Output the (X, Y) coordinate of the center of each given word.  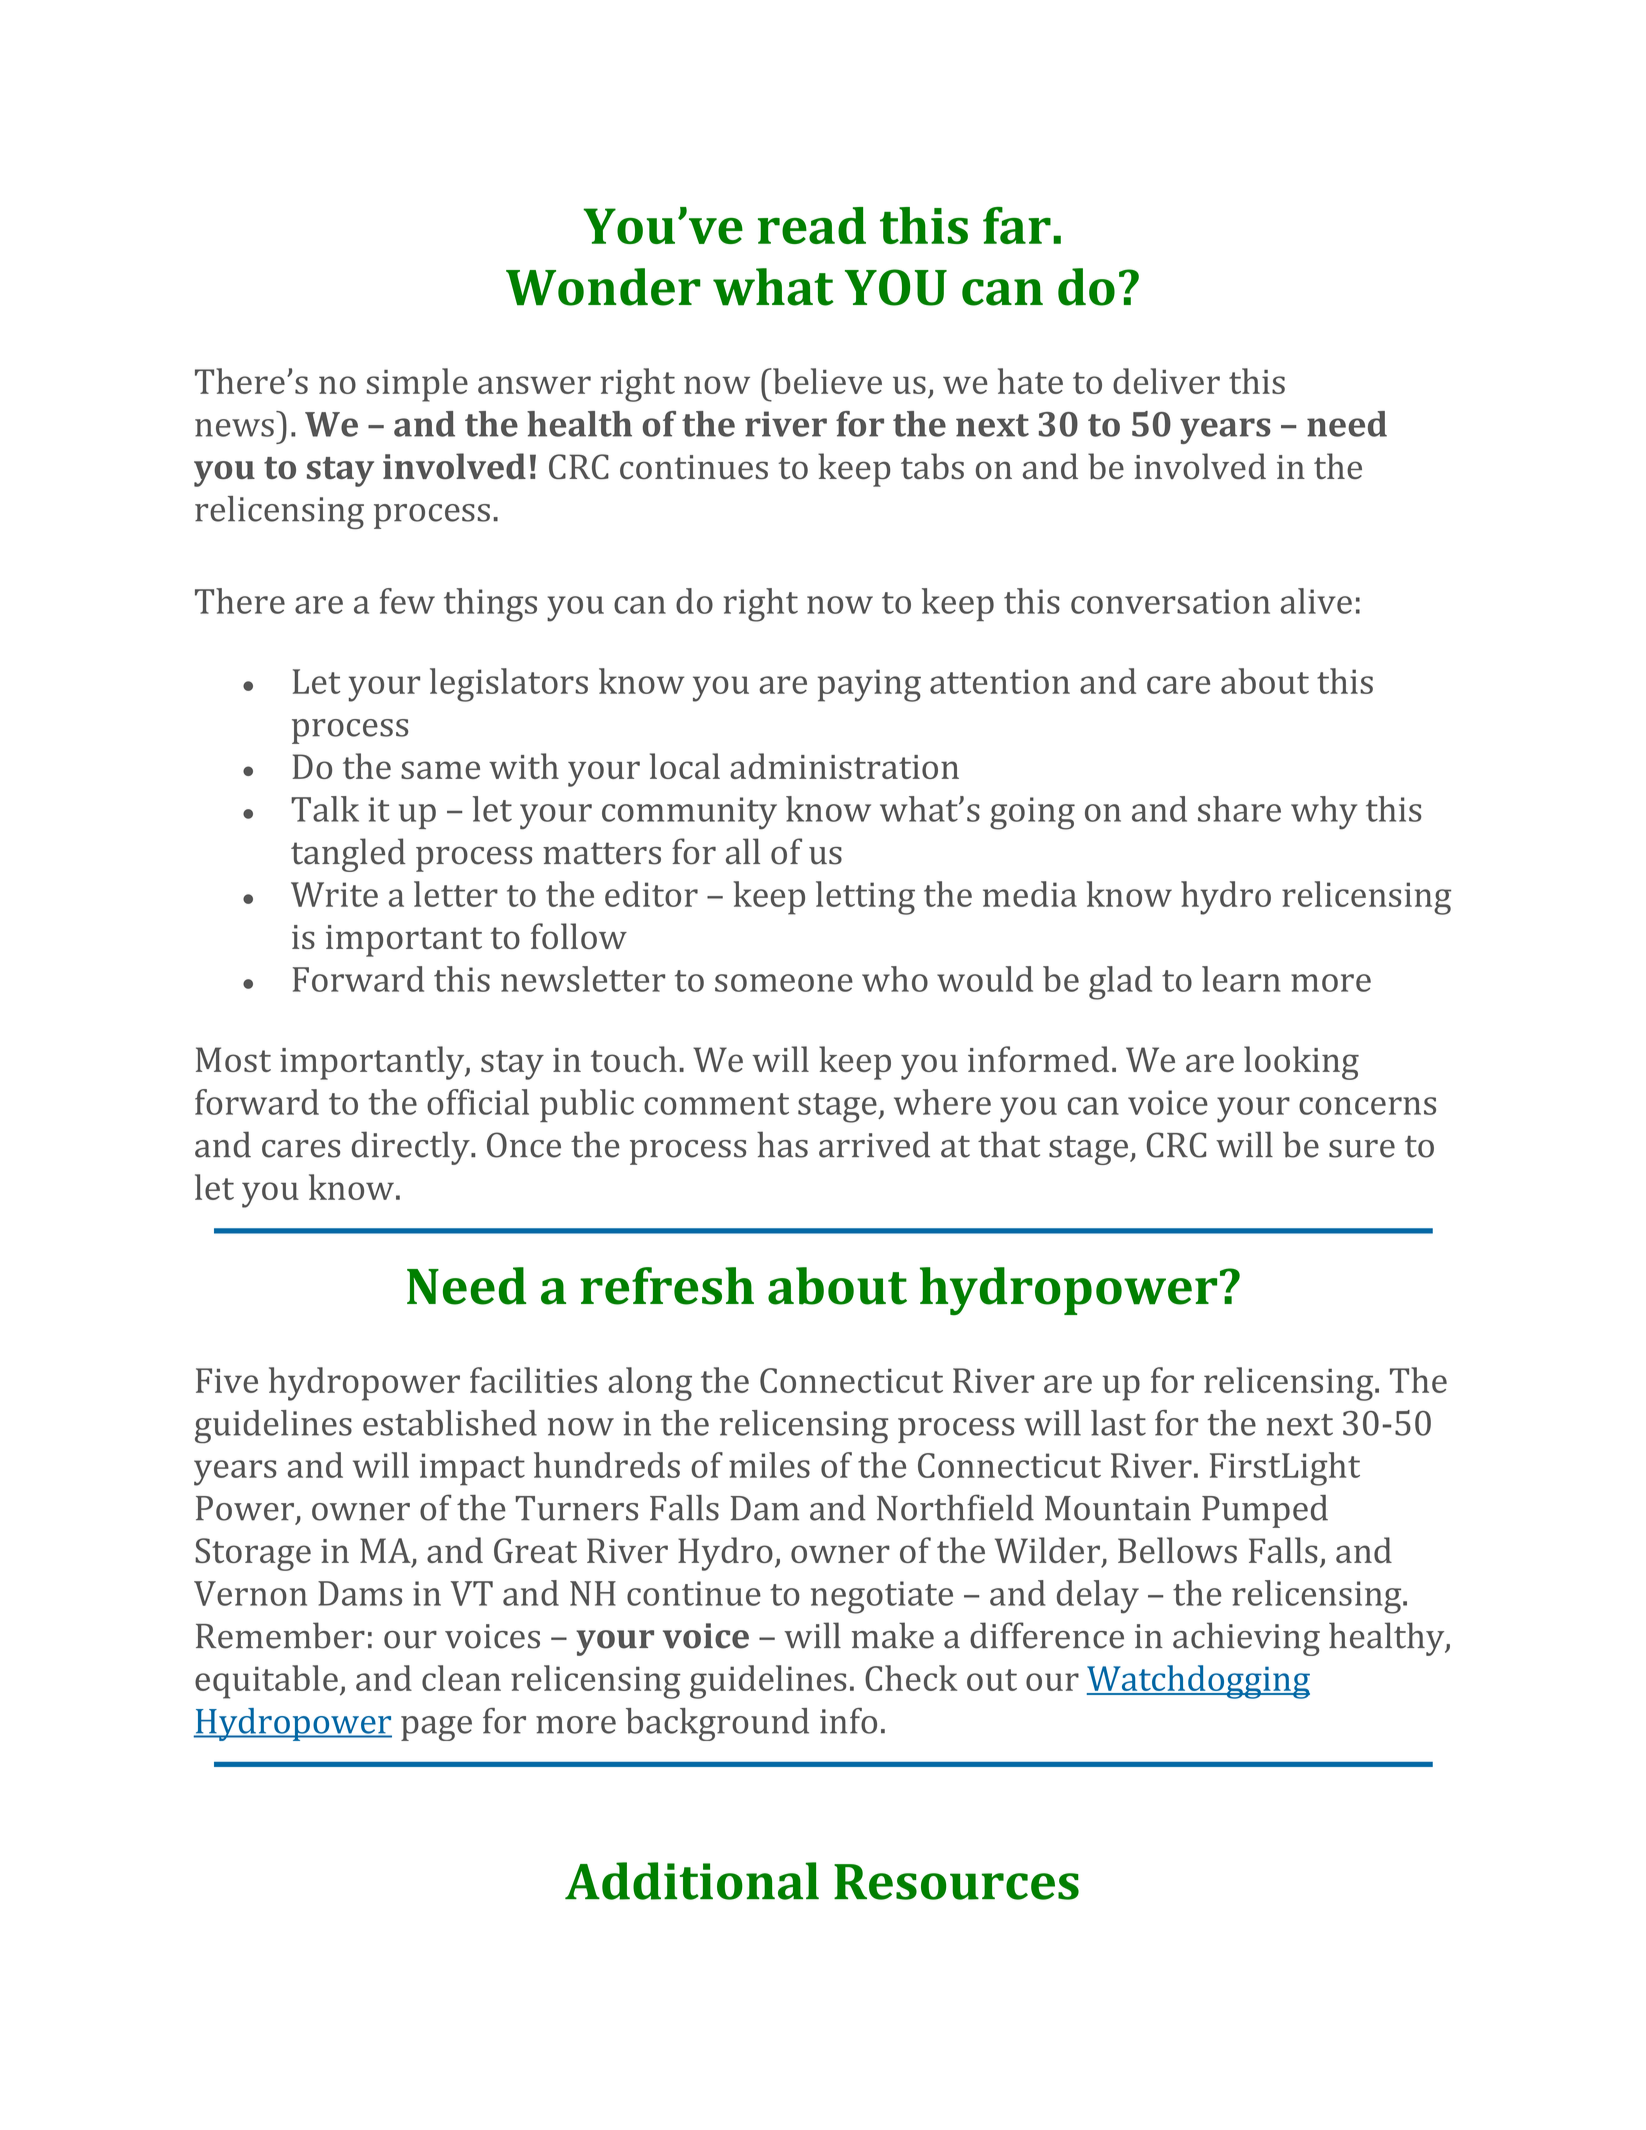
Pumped (1265, 1511)
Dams (360, 1593)
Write (334, 894)
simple (417, 385)
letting (865, 898)
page (436, 1728)
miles (769, 1465)
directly (412, 1148)
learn (1241, 979)
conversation (1170, 601)
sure (1362, 1149)
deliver (1166, 381)
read (812, 225)
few (407, 601)
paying (869, 685)
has (782, 1144)
